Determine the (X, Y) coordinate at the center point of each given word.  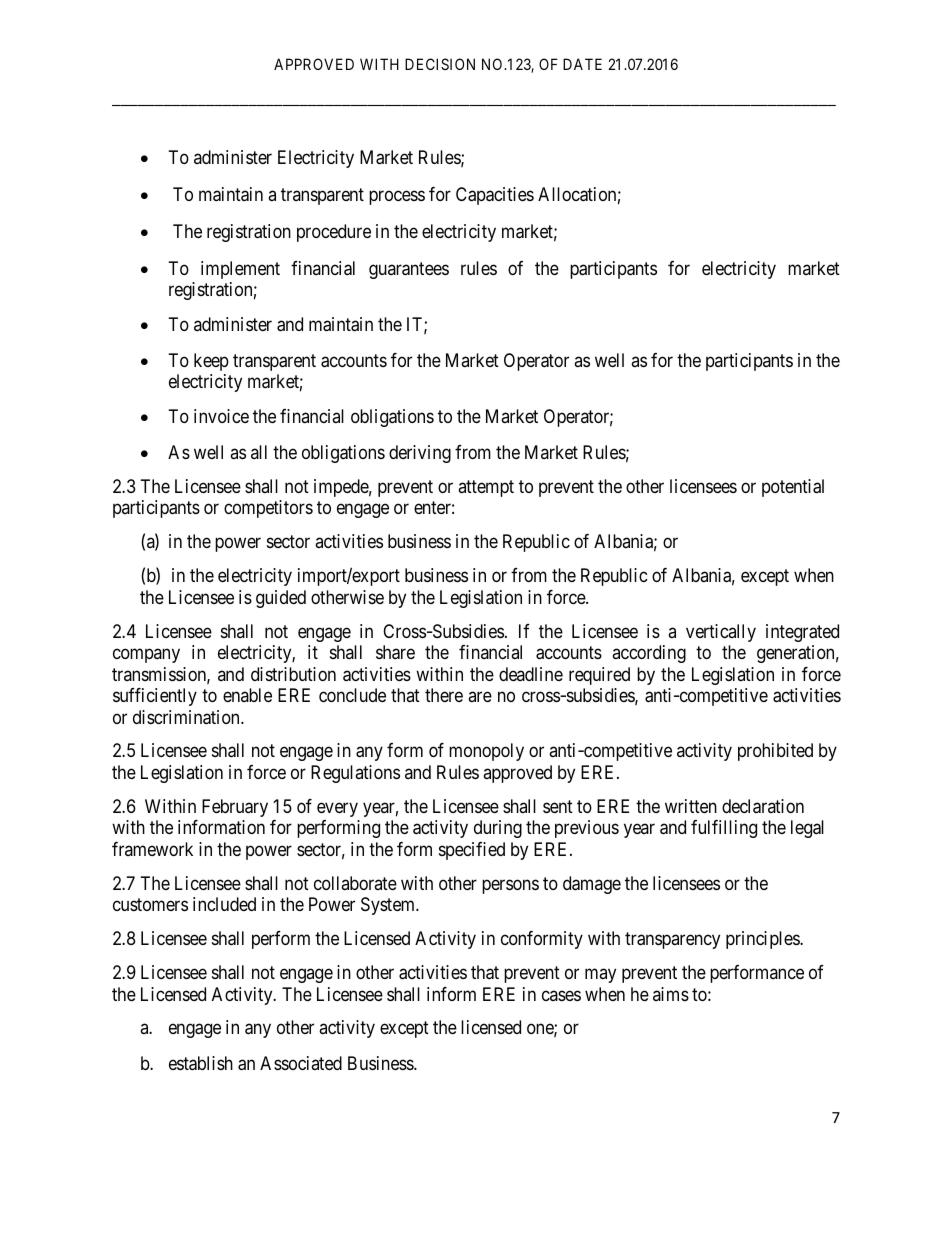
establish (201, 1063)
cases (561, 995)
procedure (334, 233)
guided (281, 599)
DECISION (440, 64)
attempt (486, 488)
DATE (582, 64)
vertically (721, 633)
